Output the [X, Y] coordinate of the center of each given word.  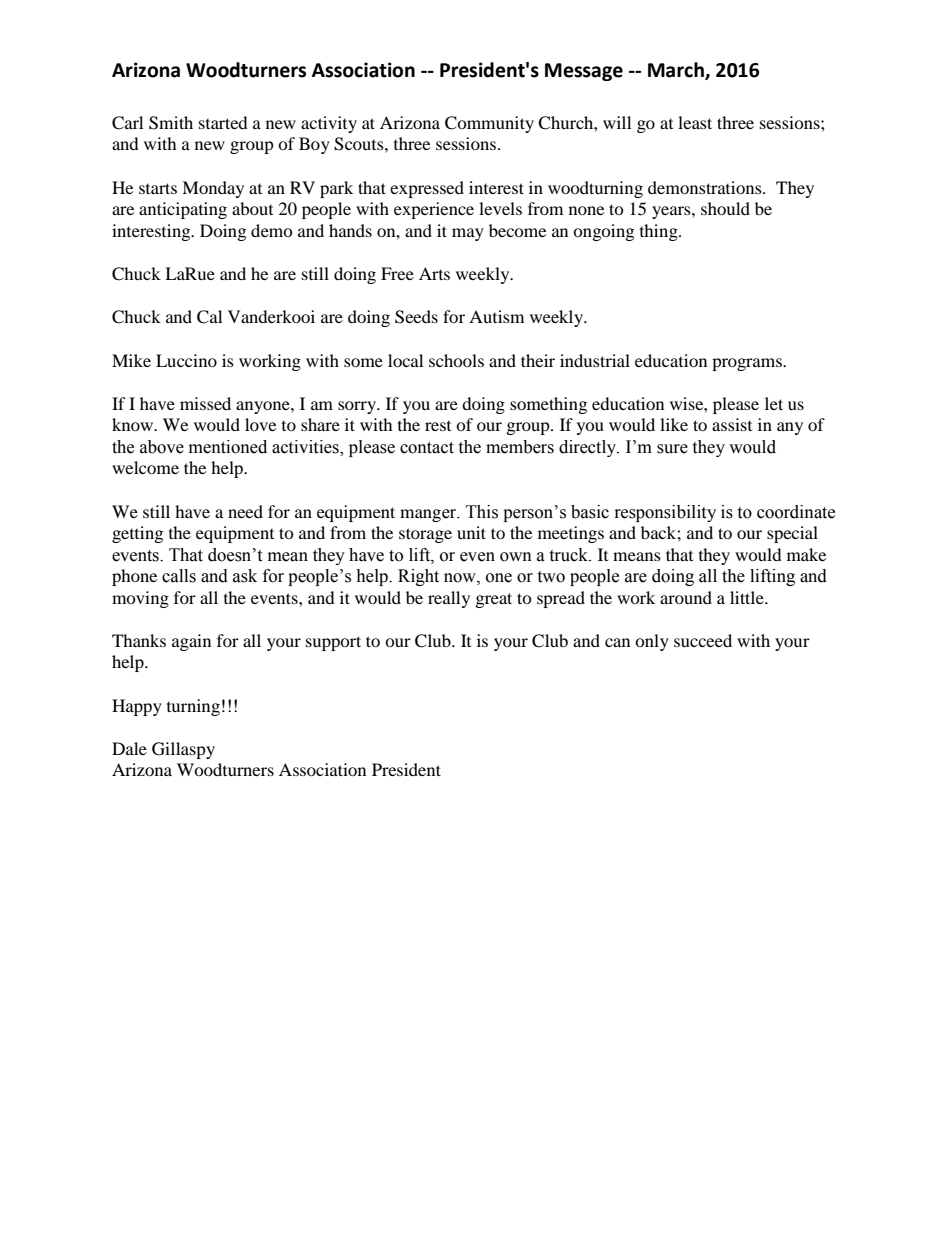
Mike [131, 360]
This [482, 512]
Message [584, 72]
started [223, 122]
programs [748, 364]
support [333, 643]
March [677, 70]
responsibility [665, 513]
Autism [496, 316]
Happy [137, 707]
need [245, 511]
